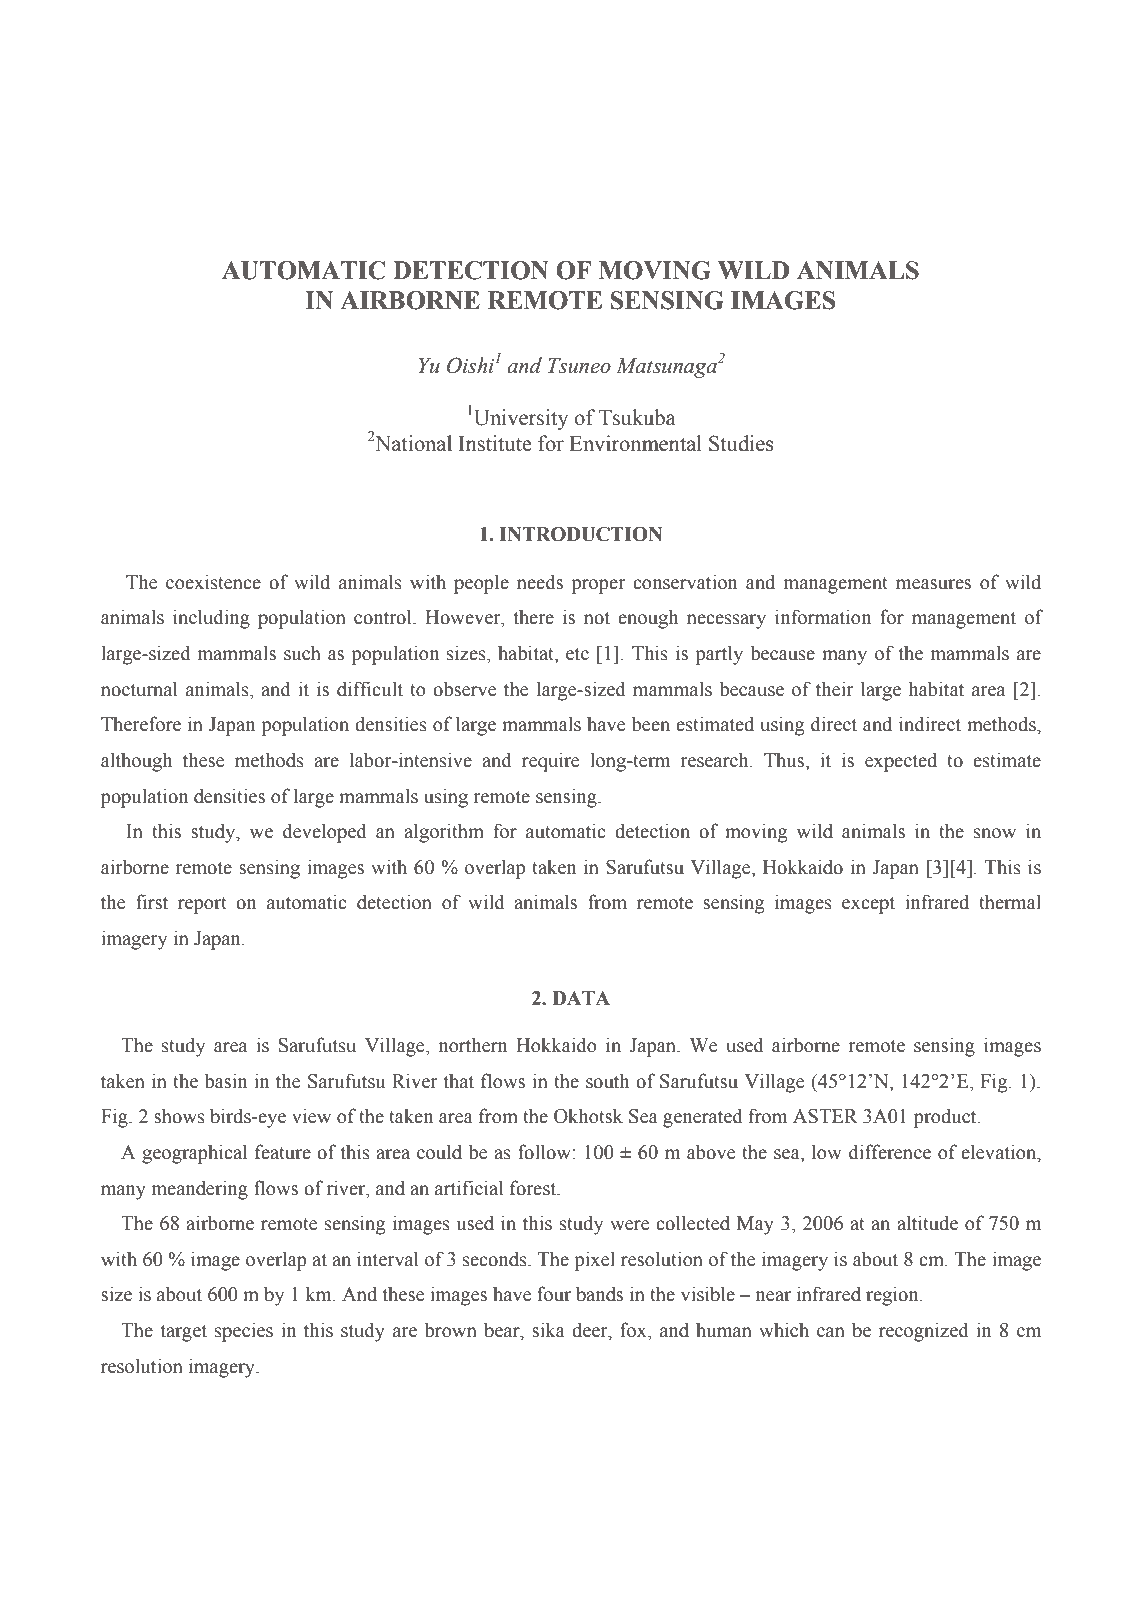 This page has width=1142, height=1616. Describe the element at coordinates (741, 443) in the page. I see `Studies` at that location.
